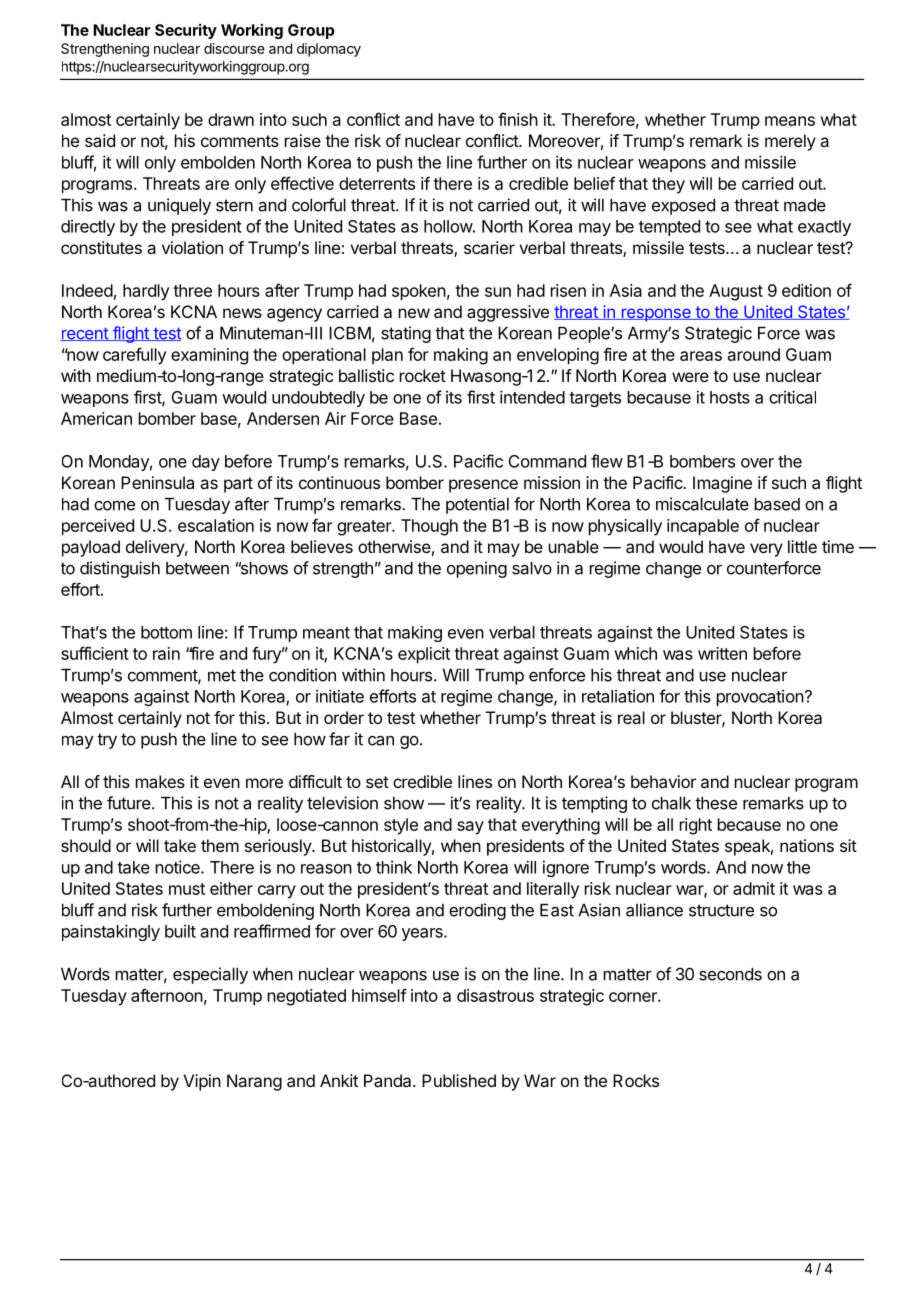 The image size is (924, 1300). I want to click on these, so click(716, 803).
